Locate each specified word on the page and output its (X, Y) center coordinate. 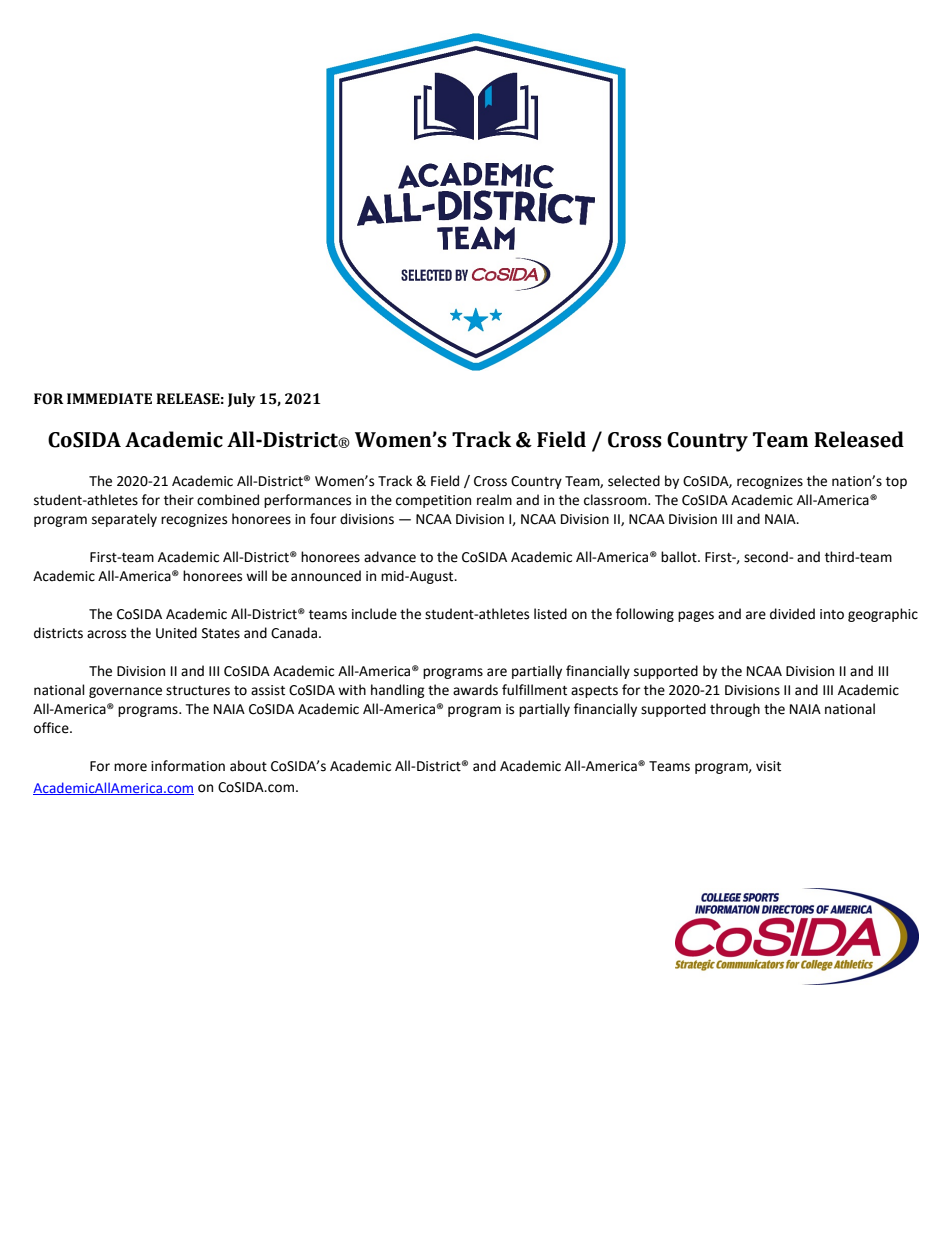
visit (768, 766)
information (188, 766)
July (241, 400)
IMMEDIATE (109, 398)
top (896, 483)
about (248, 766)
